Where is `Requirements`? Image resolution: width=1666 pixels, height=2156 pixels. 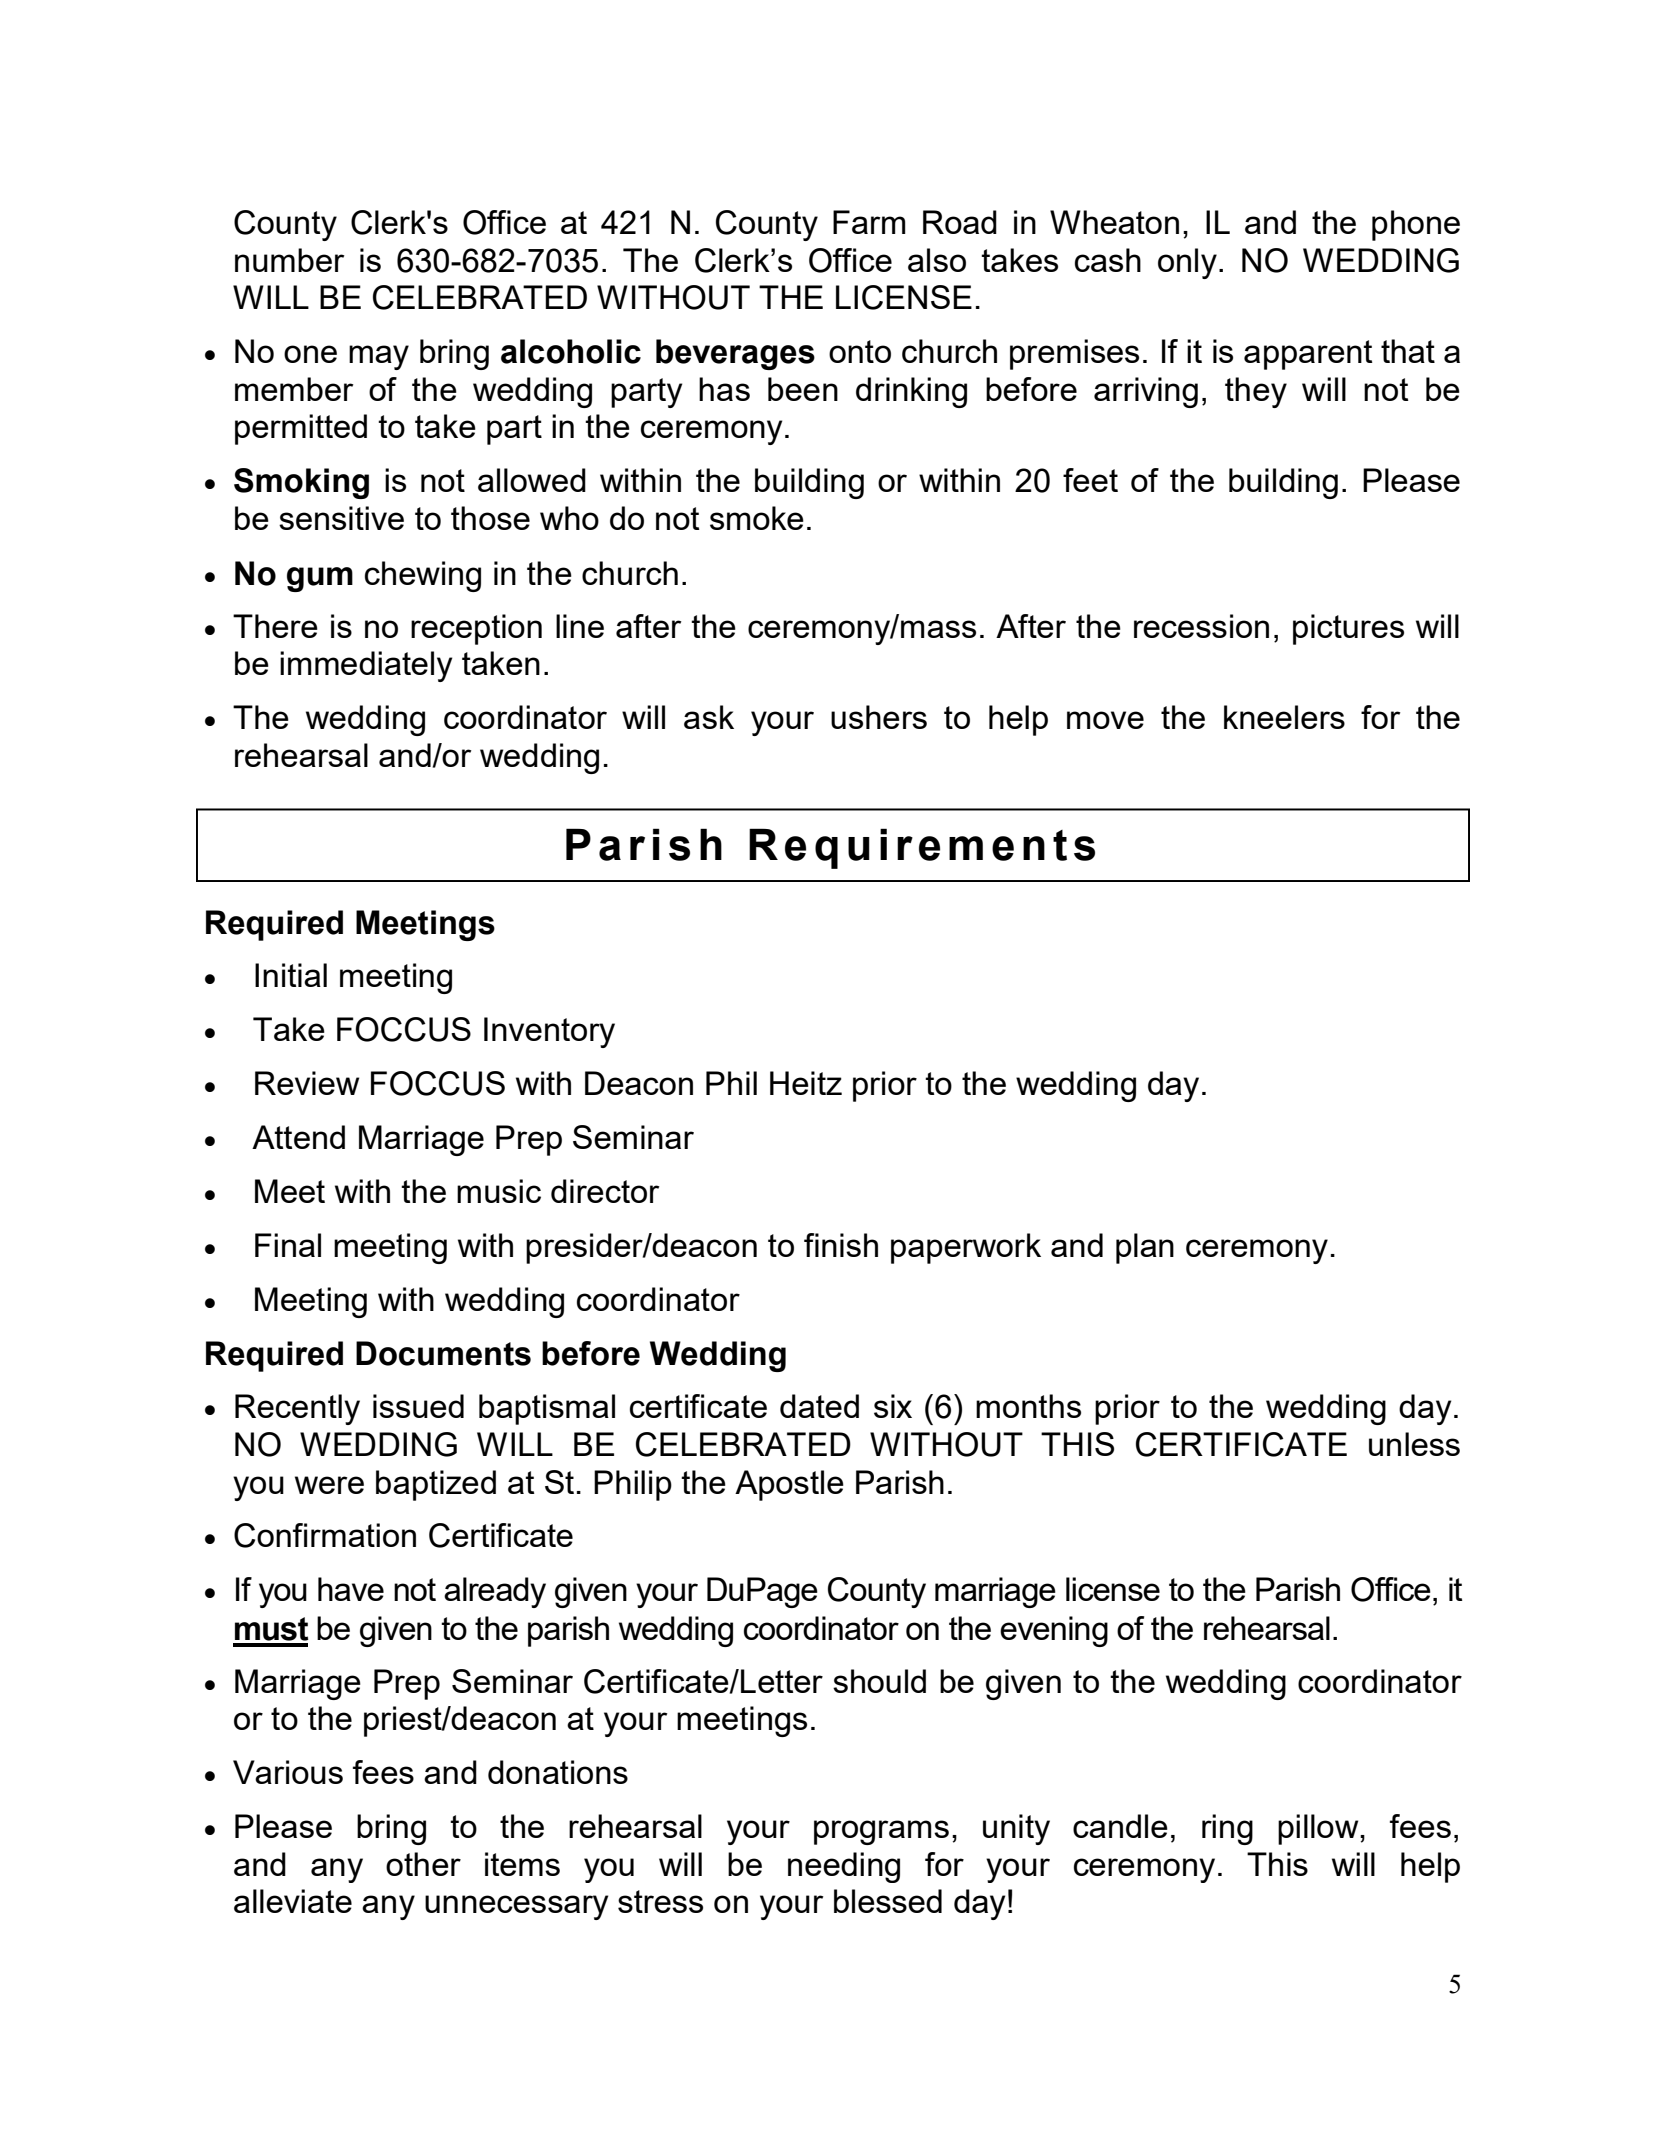
Requirements is located at coordinates (922, 848).
